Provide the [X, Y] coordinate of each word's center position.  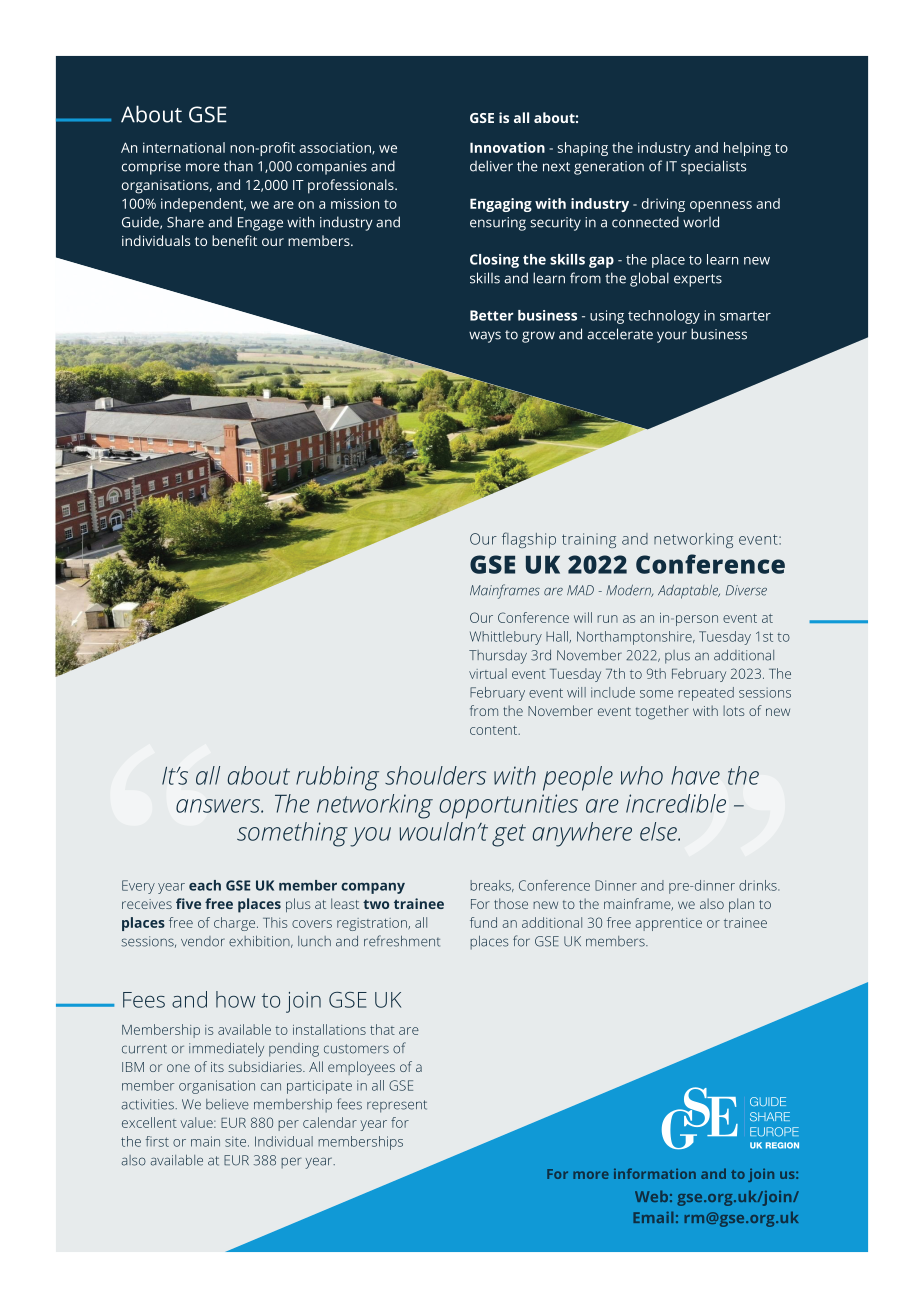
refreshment [402, 941]
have [695, 775]
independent [203, 205]
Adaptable [689, 591]
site [237, 1141]
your [672, 337]
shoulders [435, 775]
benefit [234, 240]
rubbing [337, 778]
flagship [529, 540]
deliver [491, 166]
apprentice [668, 924]
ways [485, 337]
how [235, 999]
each [205, 885]
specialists [713, 167]
